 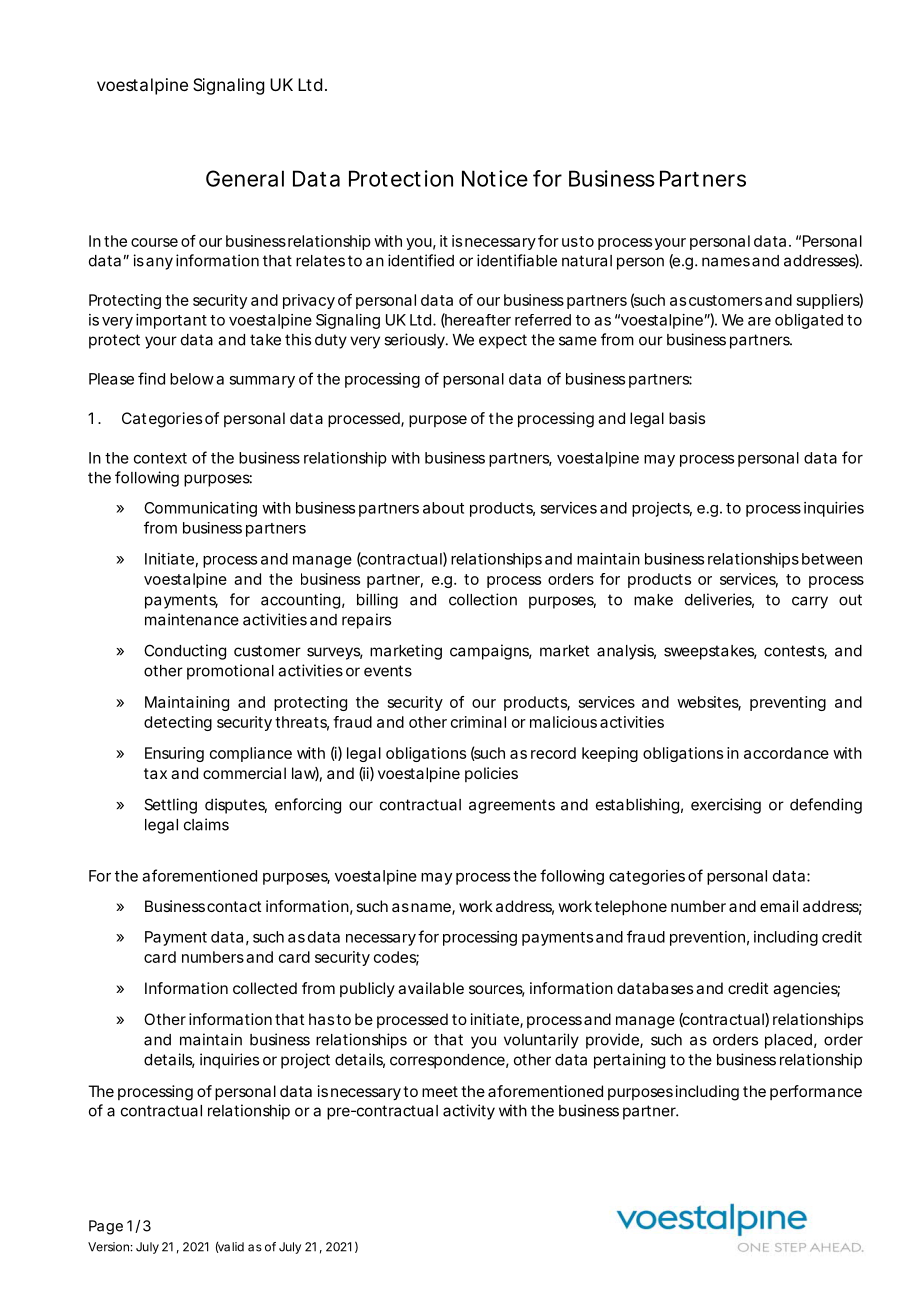 I want to click on are, so click(x=759, y=321).
